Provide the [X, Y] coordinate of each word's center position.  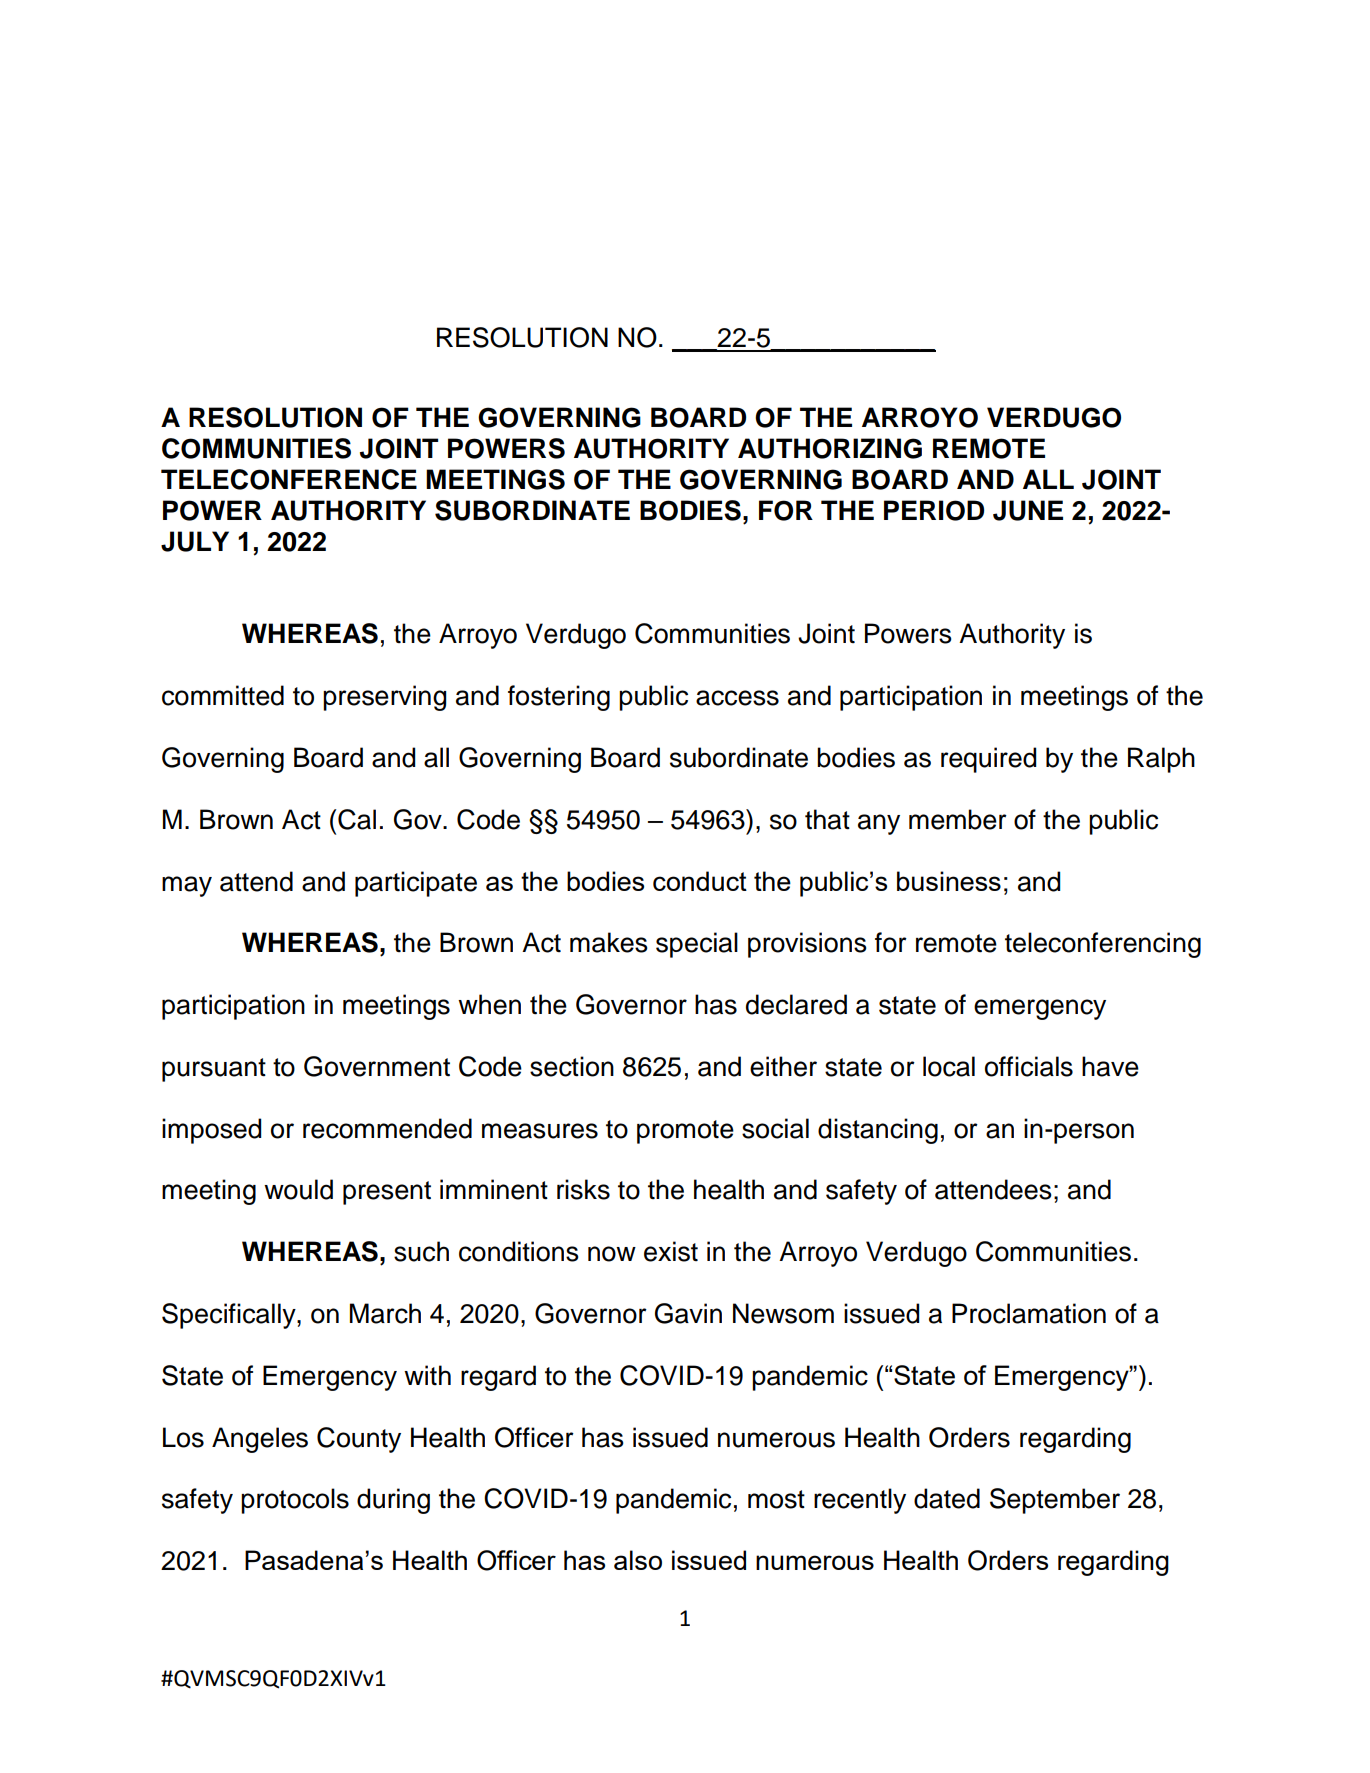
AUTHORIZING [830, 448]
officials [1029, 1066]
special [697, 945]
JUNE [1028, 510]
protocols [295, 1501]
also [638, 1560]
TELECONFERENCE [289, 479]
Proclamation [1029, 1313]
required [988, 760]
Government [377, 1066]
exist [671, 1251]
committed [223, 695]
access [737, 698]
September [1055, 1501]
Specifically [230, 1316]
